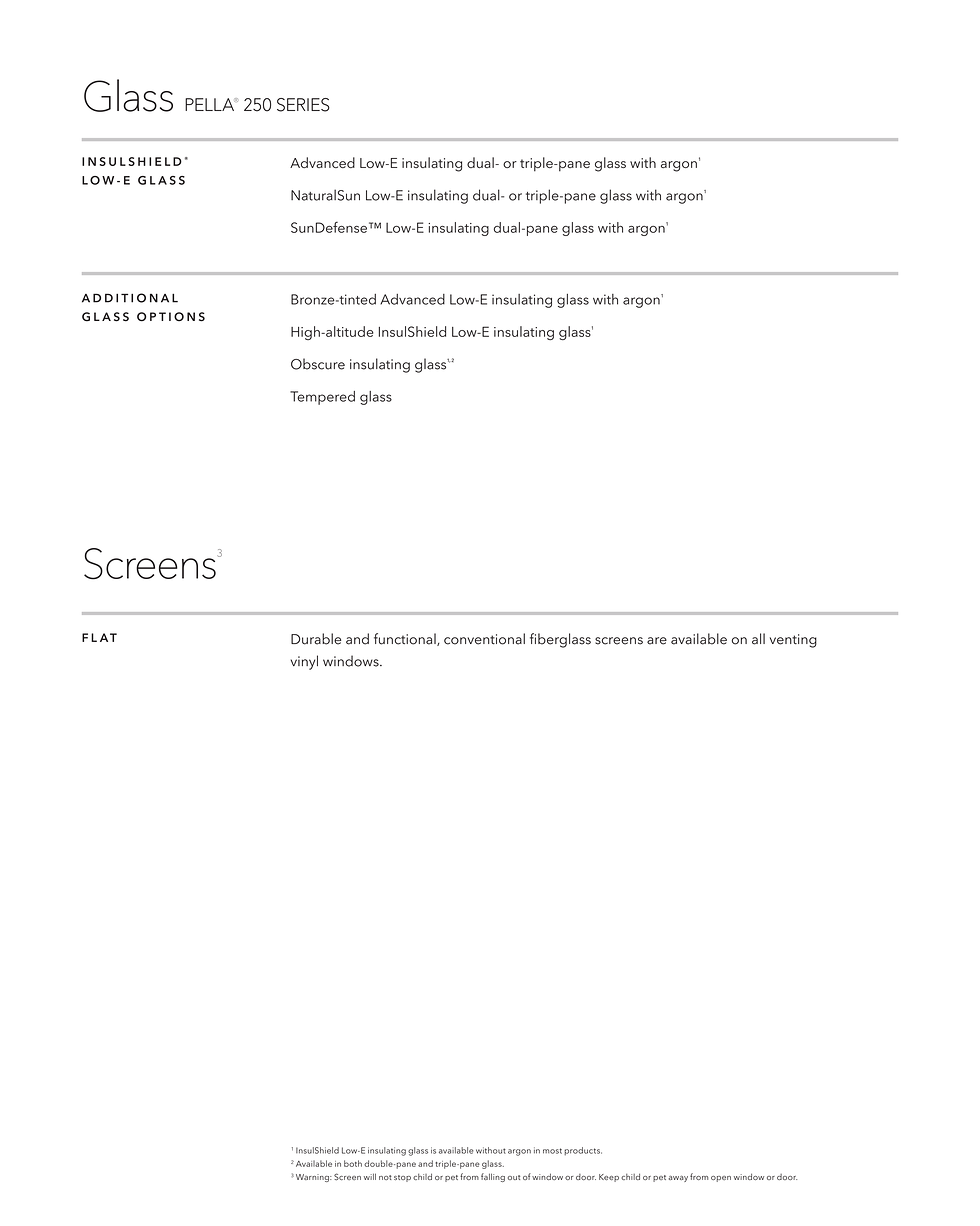 The height and width of the screenshot is (1226, 980). Describe the element at coordinates (304, 662) in the screenshot. I see `vinyl` at that location.
